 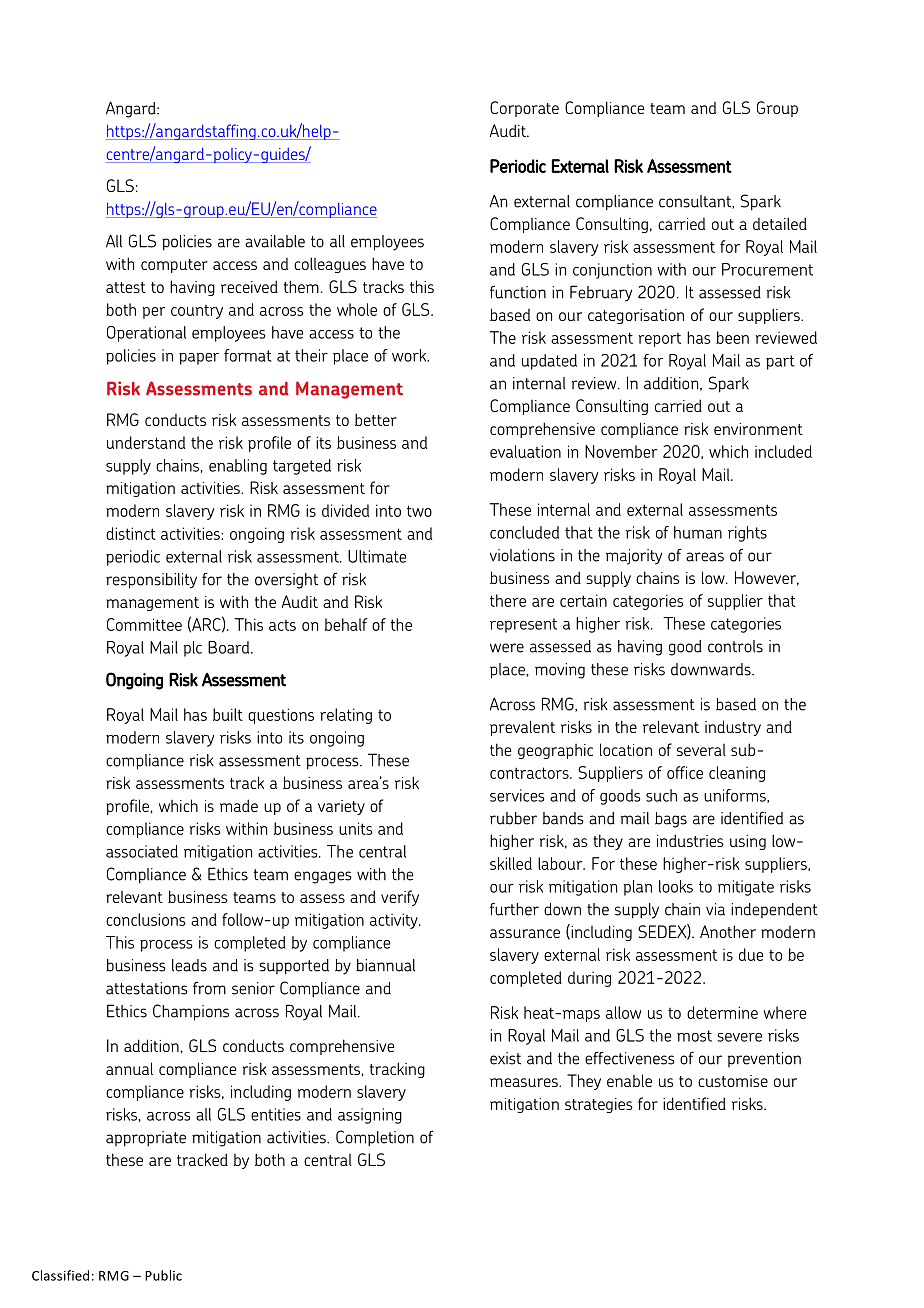 I want to click on computer, so click(x=174, y=266).
